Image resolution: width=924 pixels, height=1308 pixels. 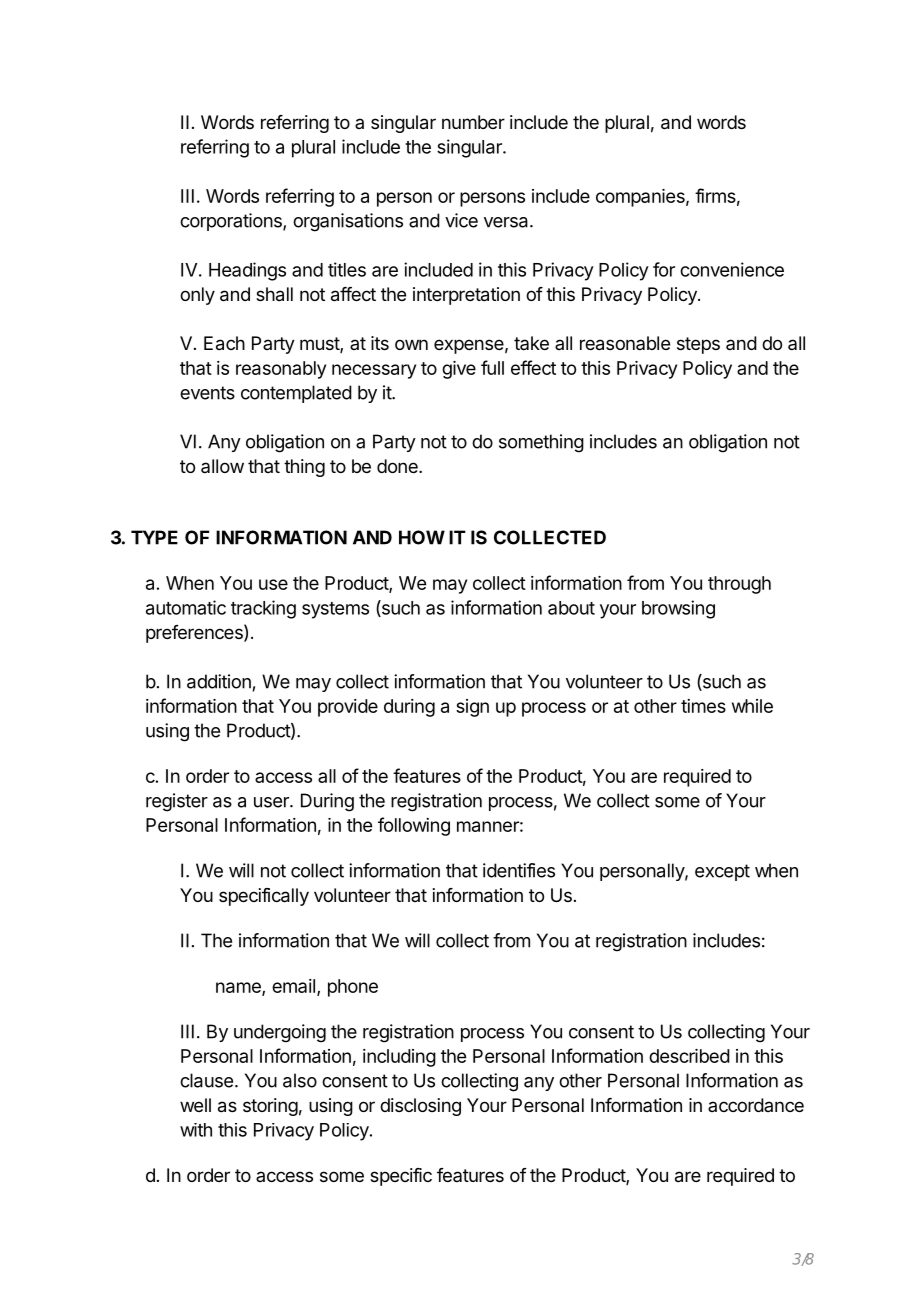 What do you see at coordinates (698, 345) in the page?
I see `steps` at bounding box center [698, 345].
